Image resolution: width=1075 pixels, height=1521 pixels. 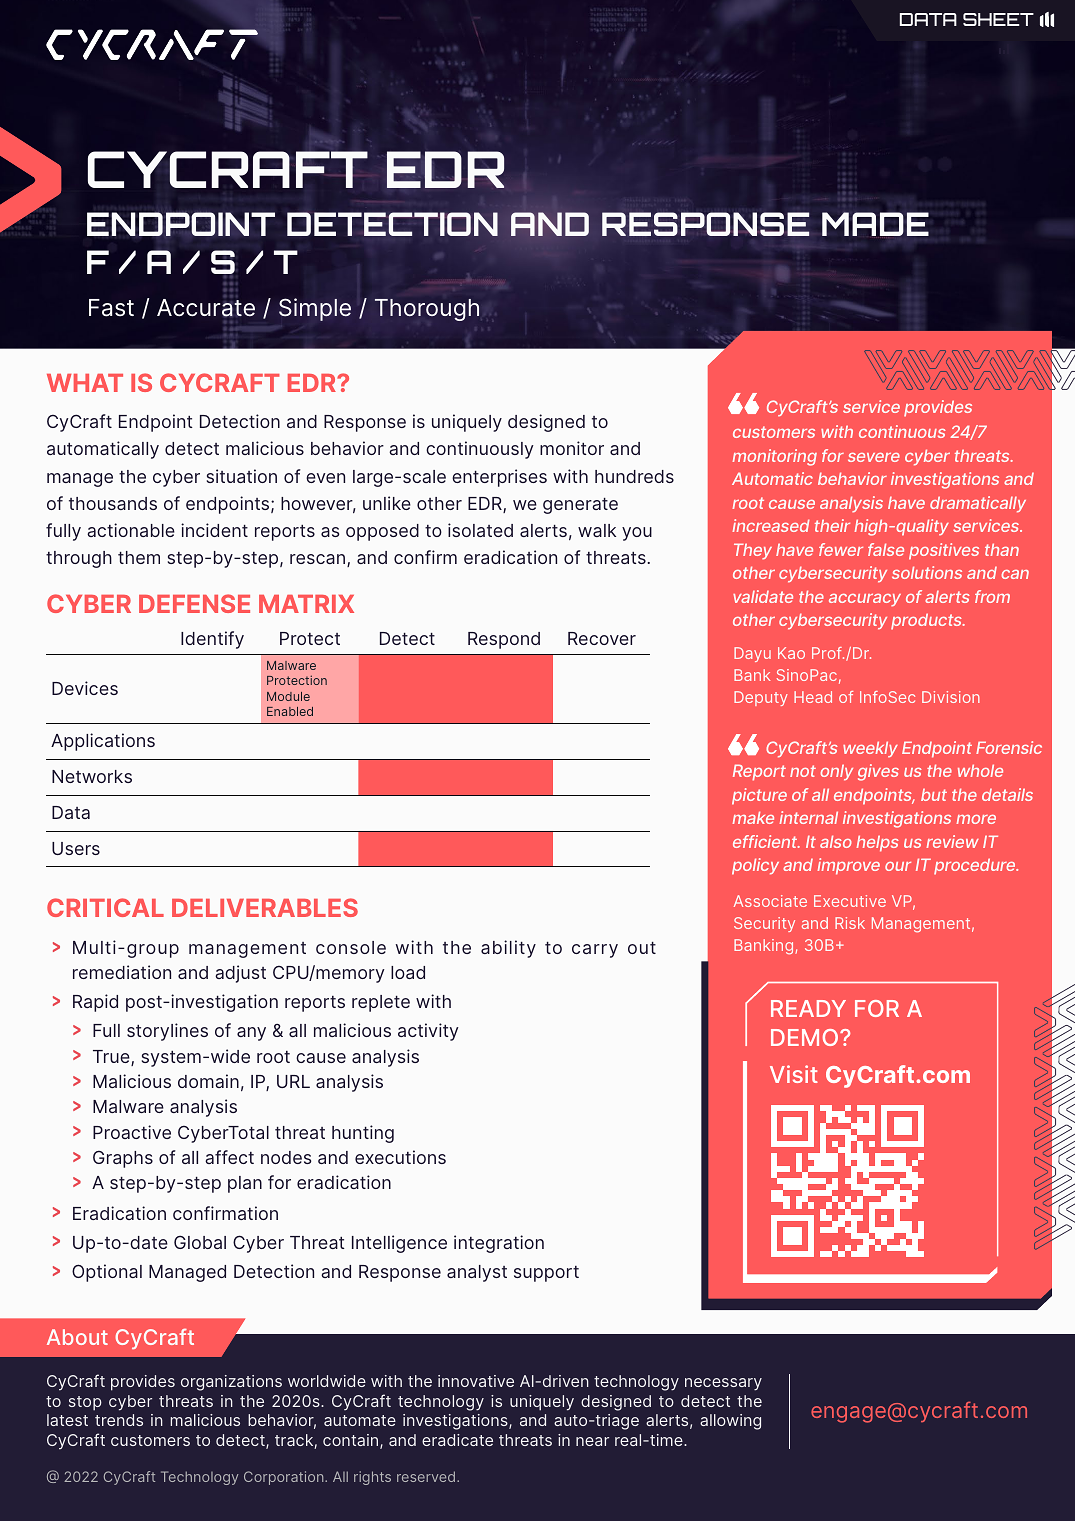 What do you see at coordinates (870, 749) in the screenshot?
I see `weekly` at bounding box center [870, 749].
